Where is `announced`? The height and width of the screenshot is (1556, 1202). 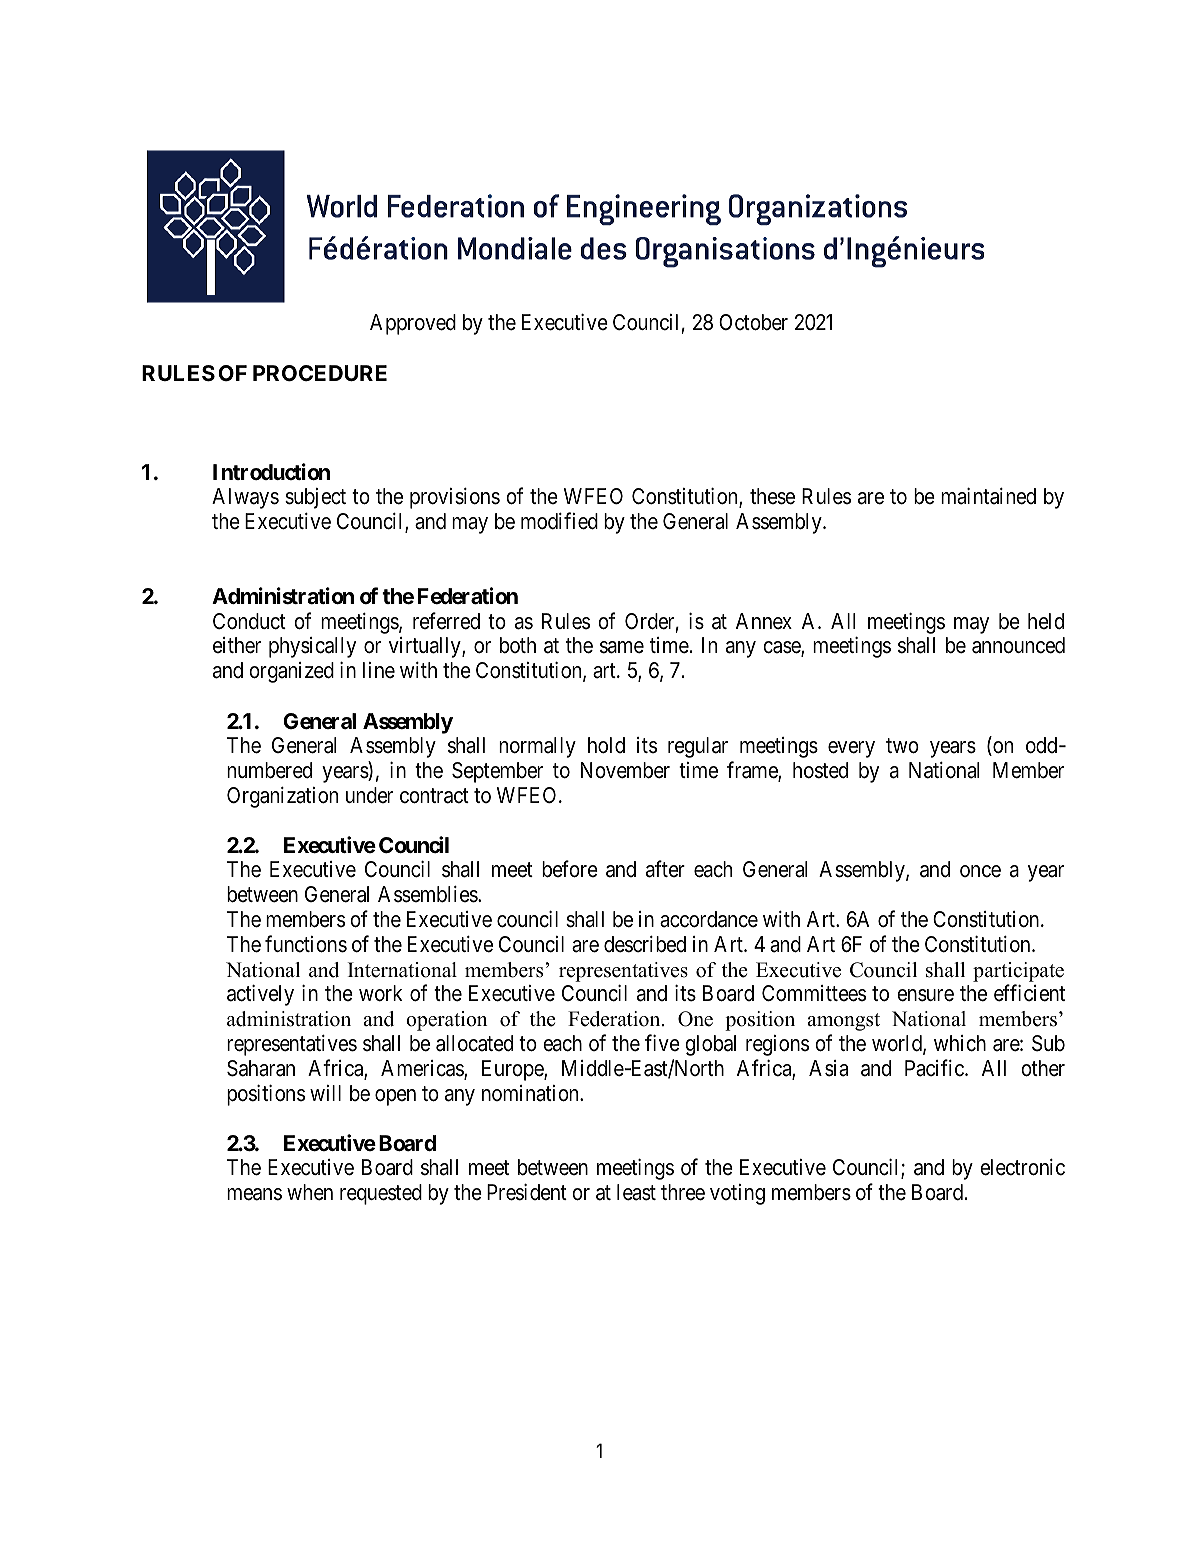 announced is located at coordinates (1018, 645).
